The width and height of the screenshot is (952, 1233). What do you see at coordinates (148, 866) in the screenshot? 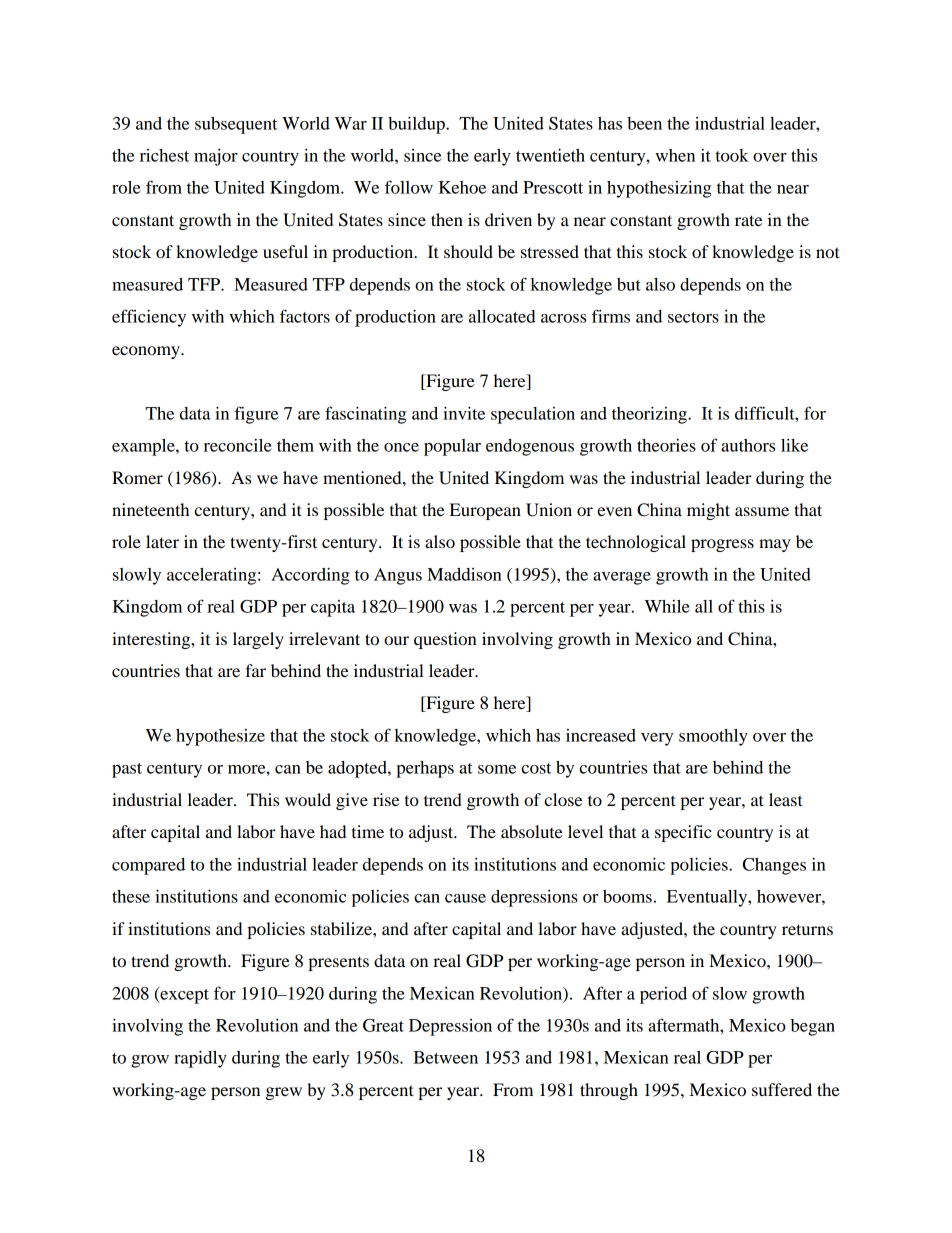
I see `compared` at bounding box center [148, 866].
